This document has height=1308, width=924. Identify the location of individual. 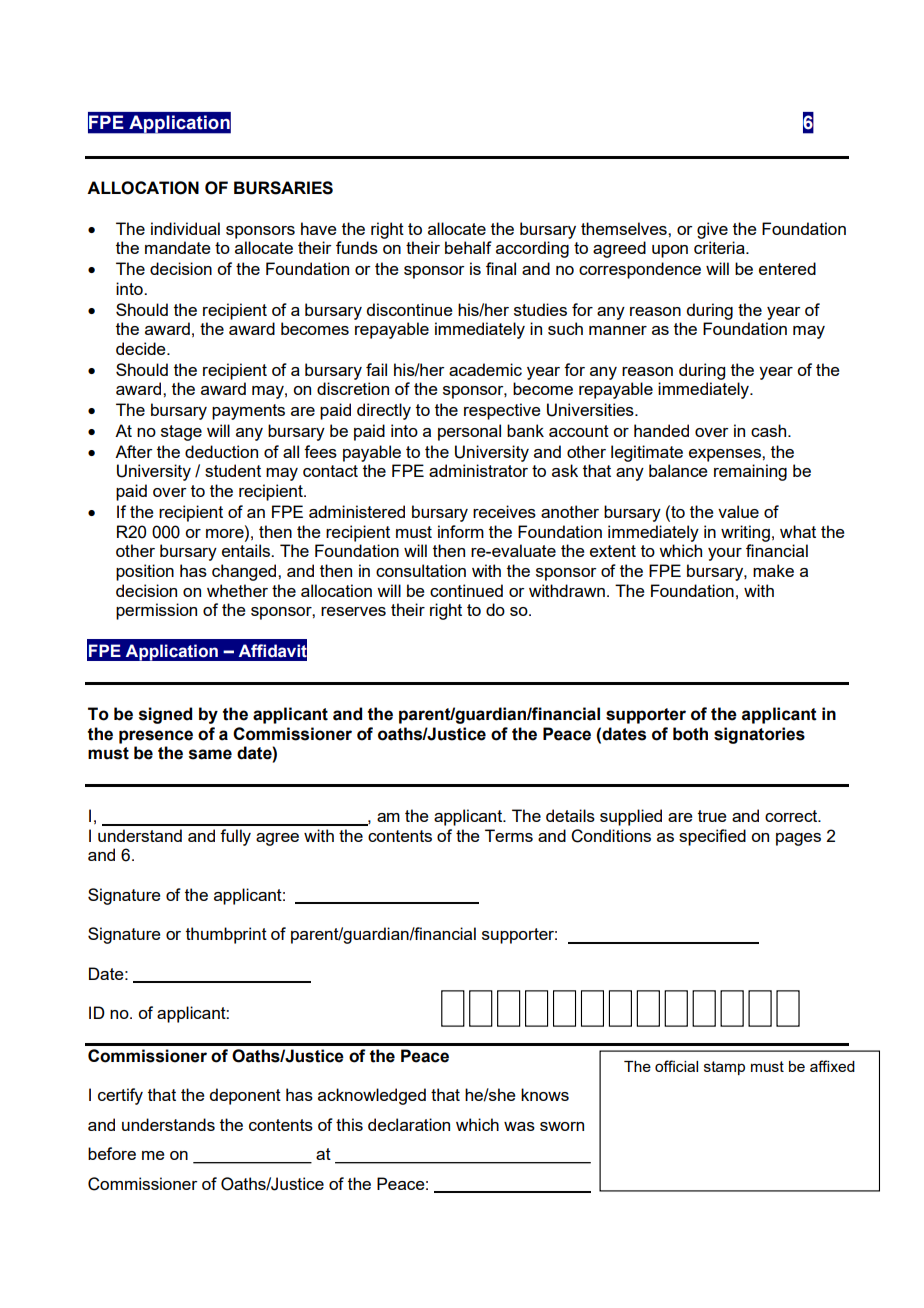
(185, 228).
